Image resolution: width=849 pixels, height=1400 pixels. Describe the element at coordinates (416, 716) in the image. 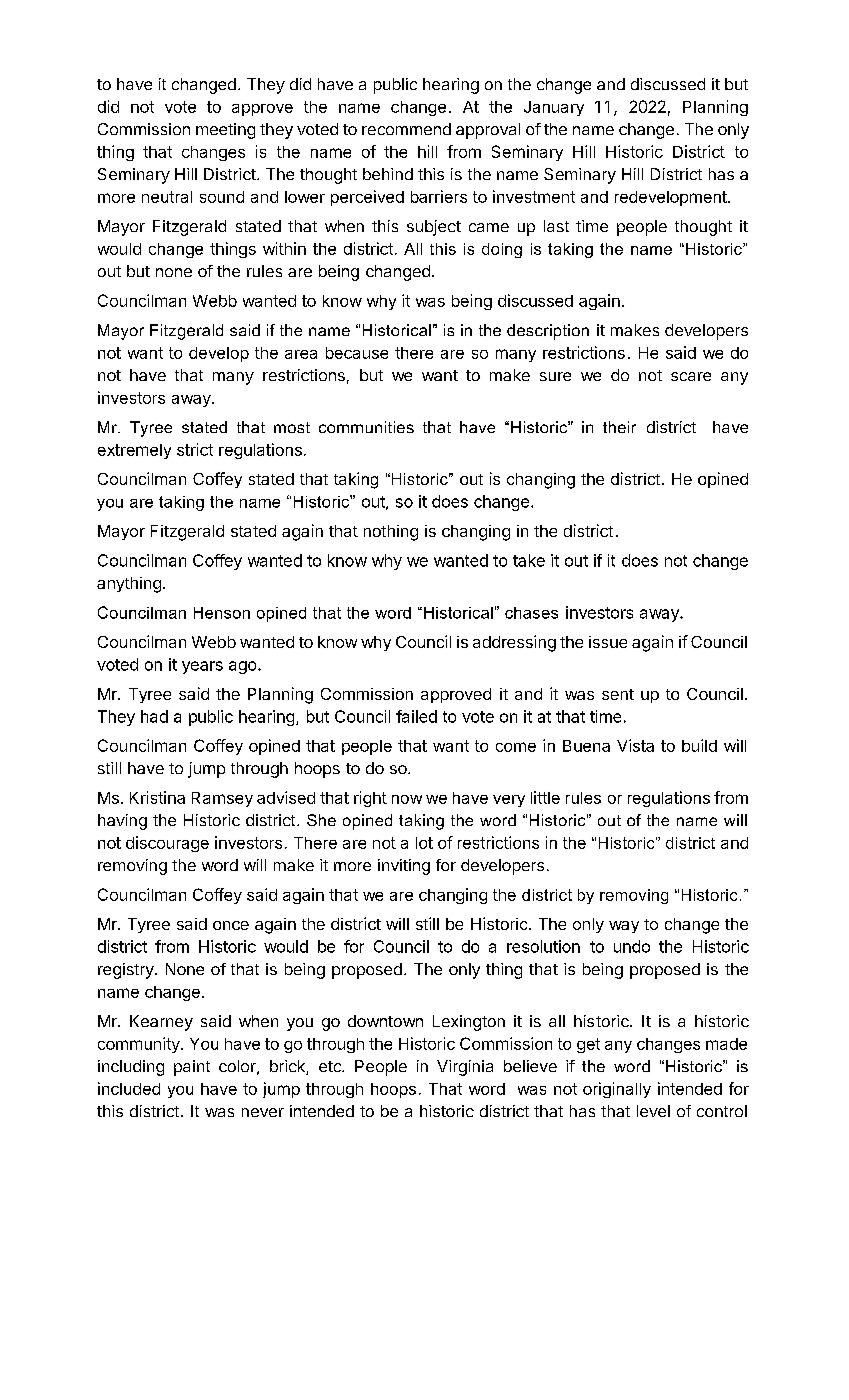

I see `failed` at that location.
